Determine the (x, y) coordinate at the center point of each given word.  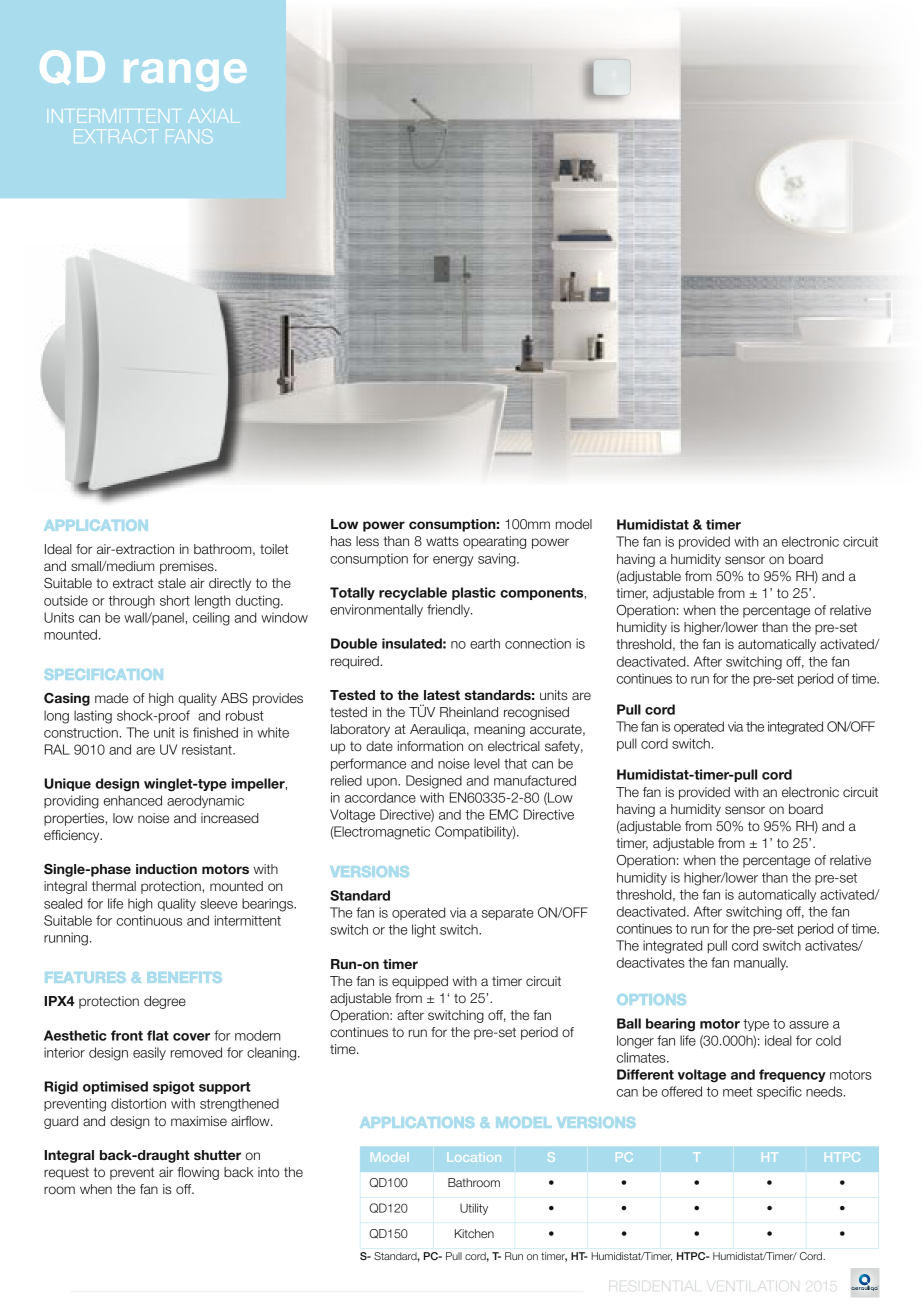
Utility (474, 1209)
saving (498, 560)
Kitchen (474, 1233)
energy (453, 561)
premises (188, 567)
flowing (198, 1173)
